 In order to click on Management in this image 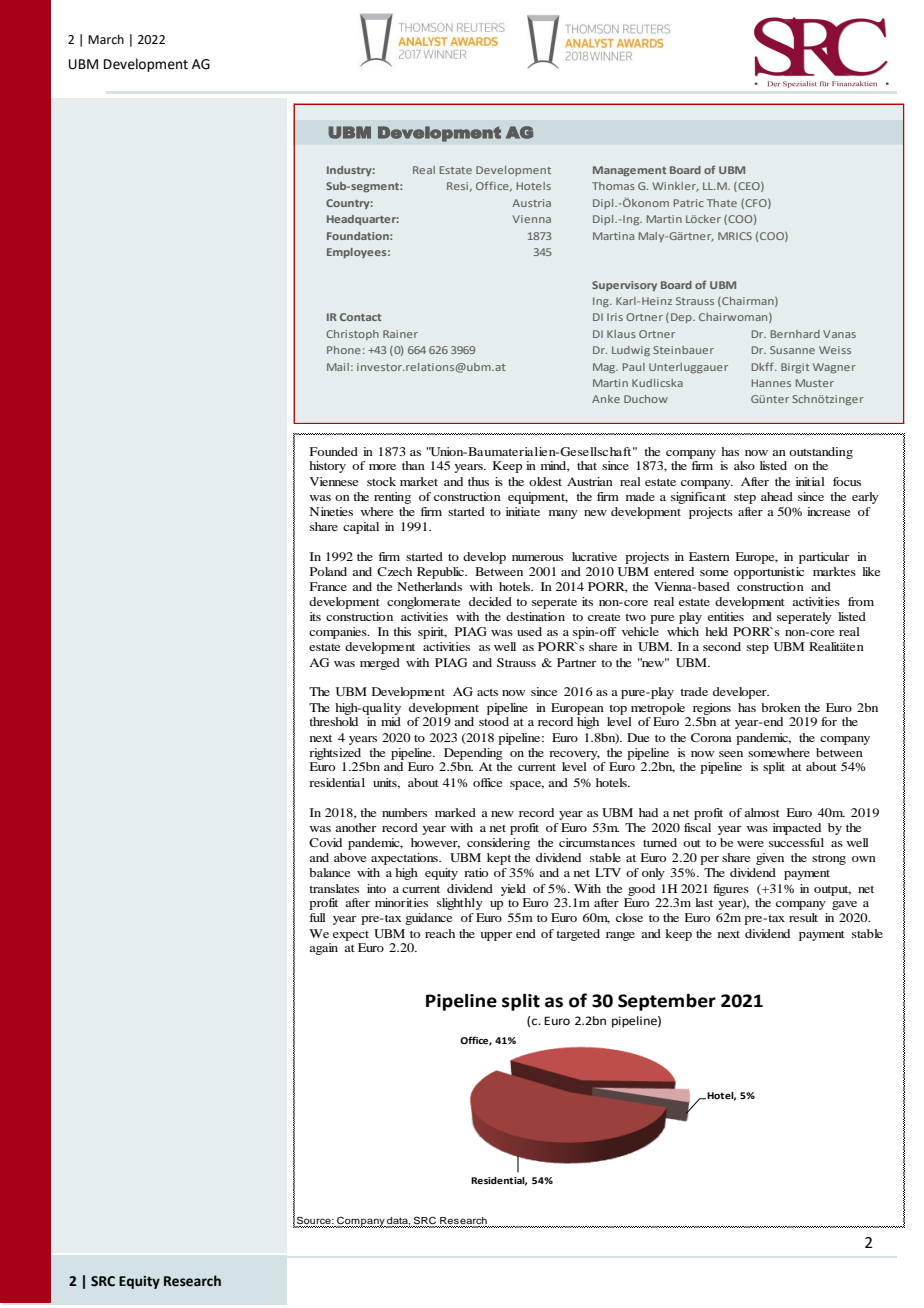, I will do `click(629, 171)`.
